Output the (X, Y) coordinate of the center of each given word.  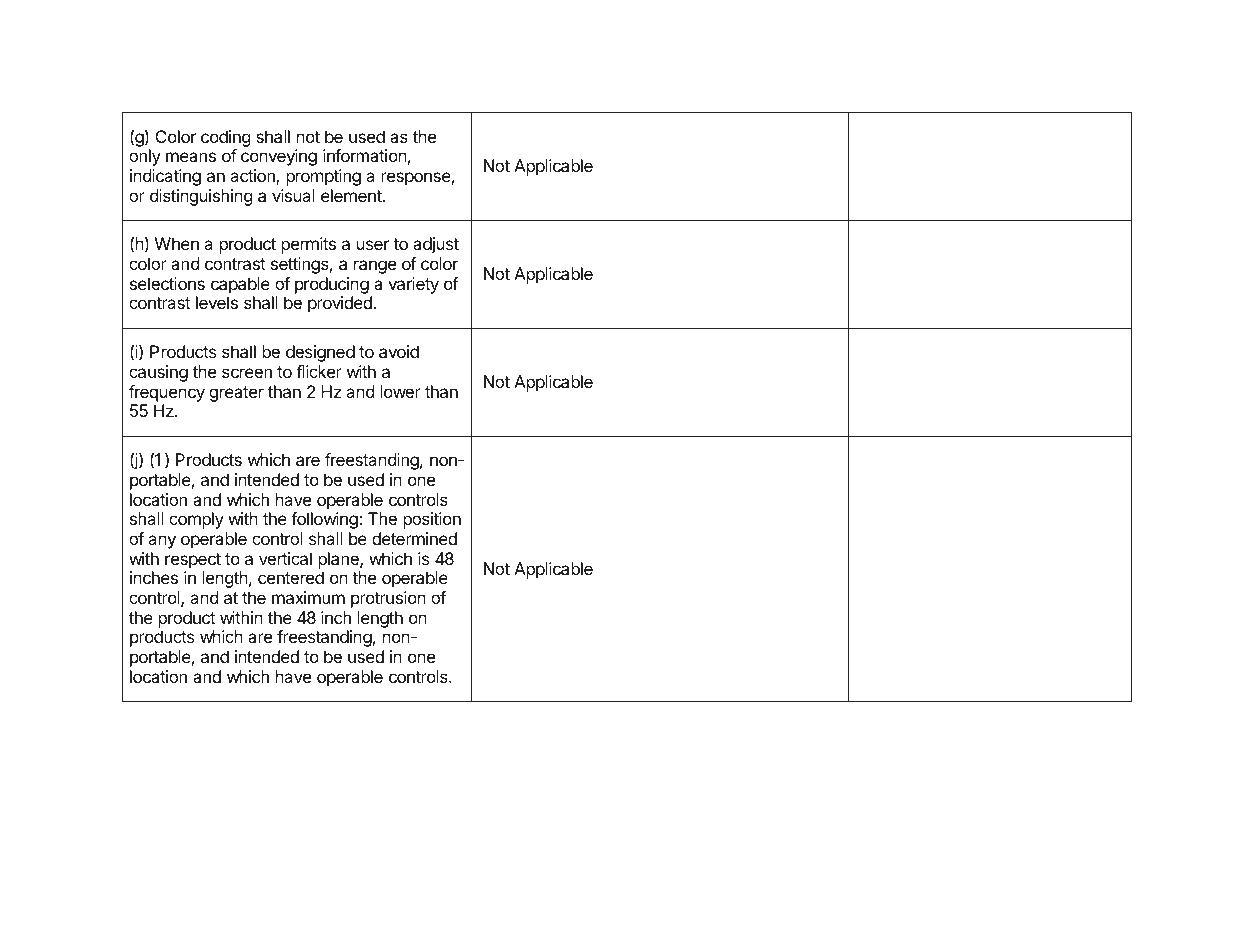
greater (236, 394)
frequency (167, 393)
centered (291, 577)
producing (332, 287)
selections (167, 283)
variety (413, 285)
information (365, 155)
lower (400, 391)
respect (193, 561)
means (191, 157)
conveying (279, 157)
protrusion (388, 599)
